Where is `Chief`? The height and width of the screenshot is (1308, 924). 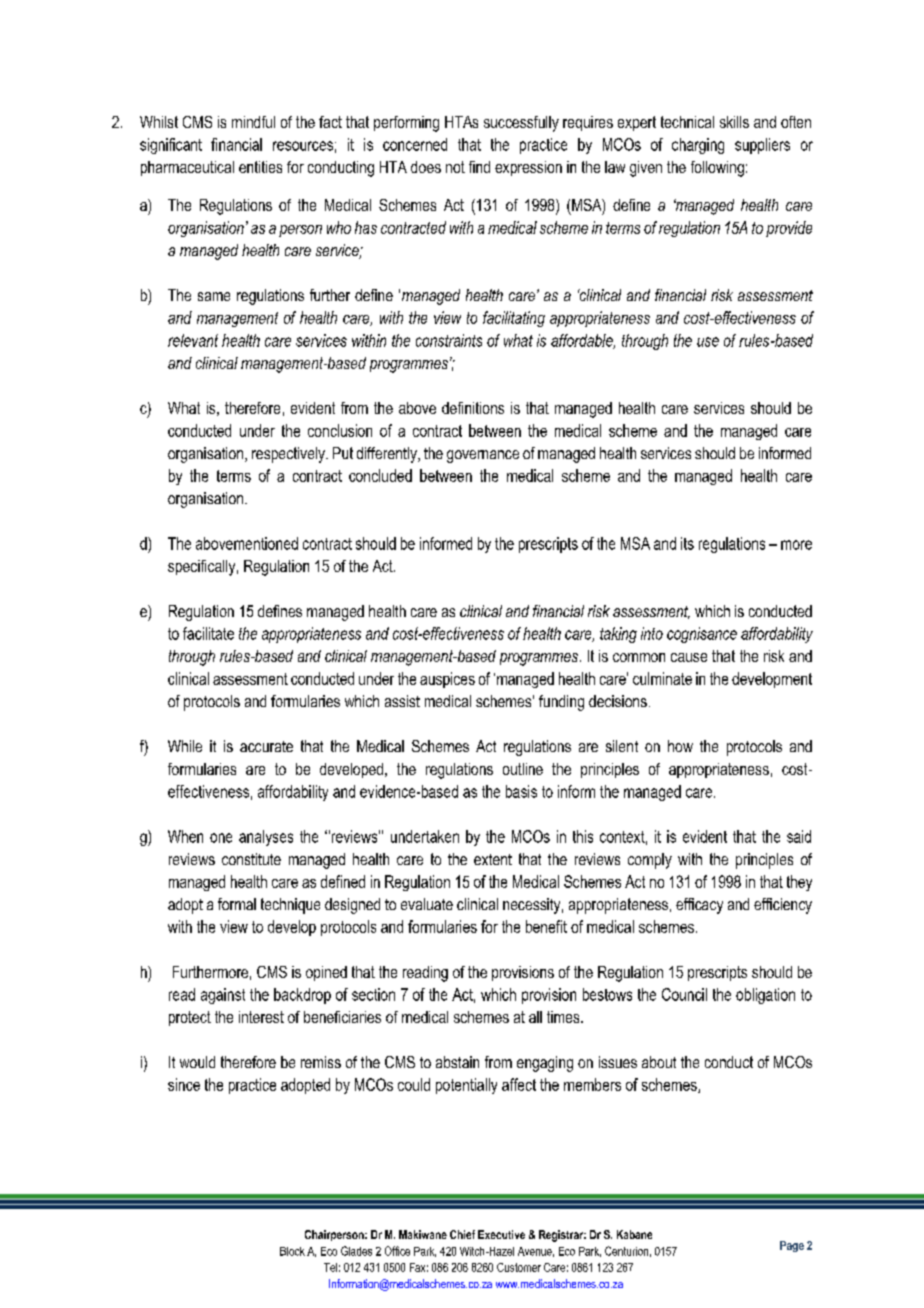
Chief is located at coordinates (462, 1234).
